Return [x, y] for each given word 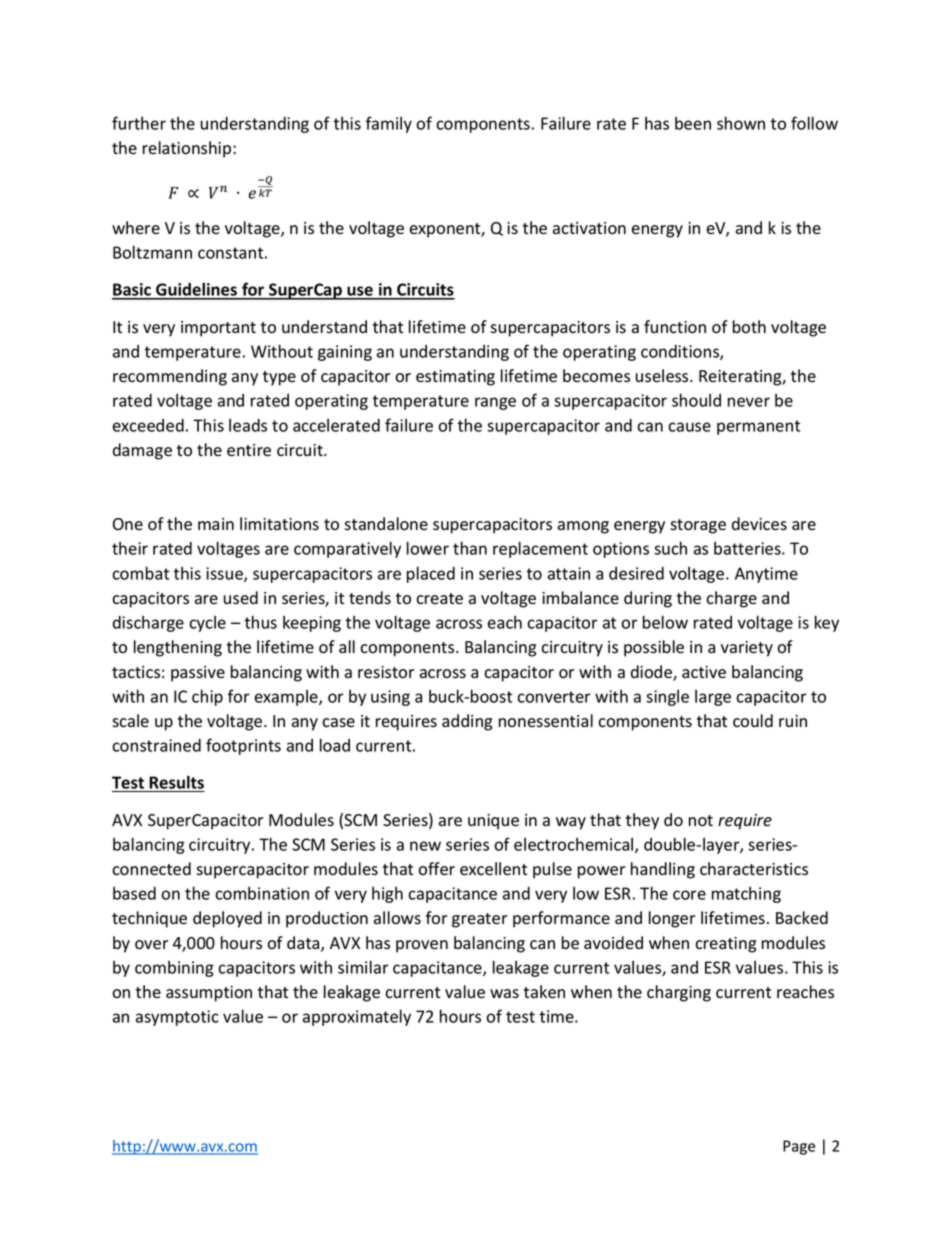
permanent [758, 427]
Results [176, 783]
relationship [188, 149]
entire [249, 450]
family [389, 124]
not [701, 821]
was [504, 994]
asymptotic [177, 1018]
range [495, 403]
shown [741, 123]
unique [493, 822]
